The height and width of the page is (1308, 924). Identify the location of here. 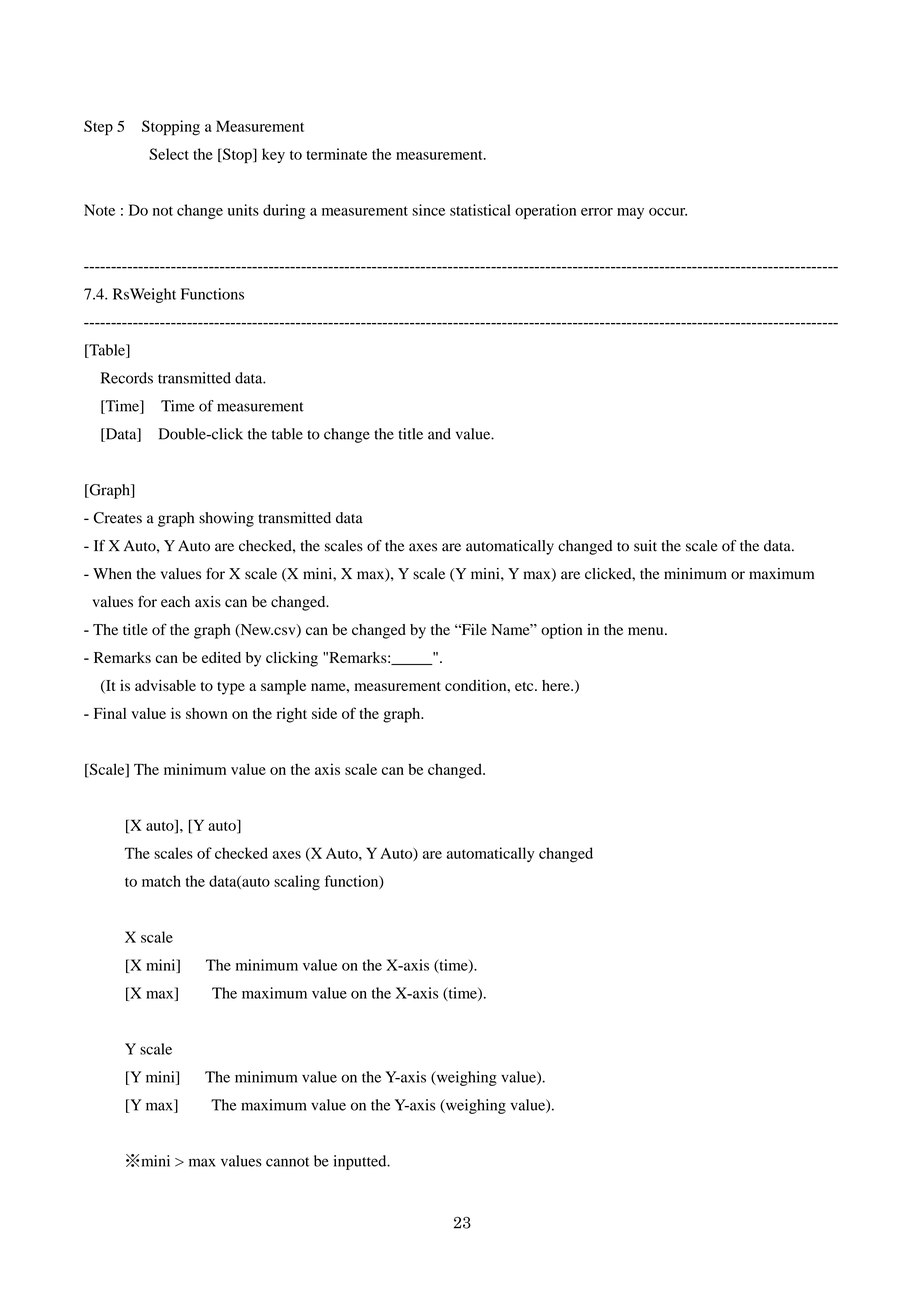
(557, 685).
